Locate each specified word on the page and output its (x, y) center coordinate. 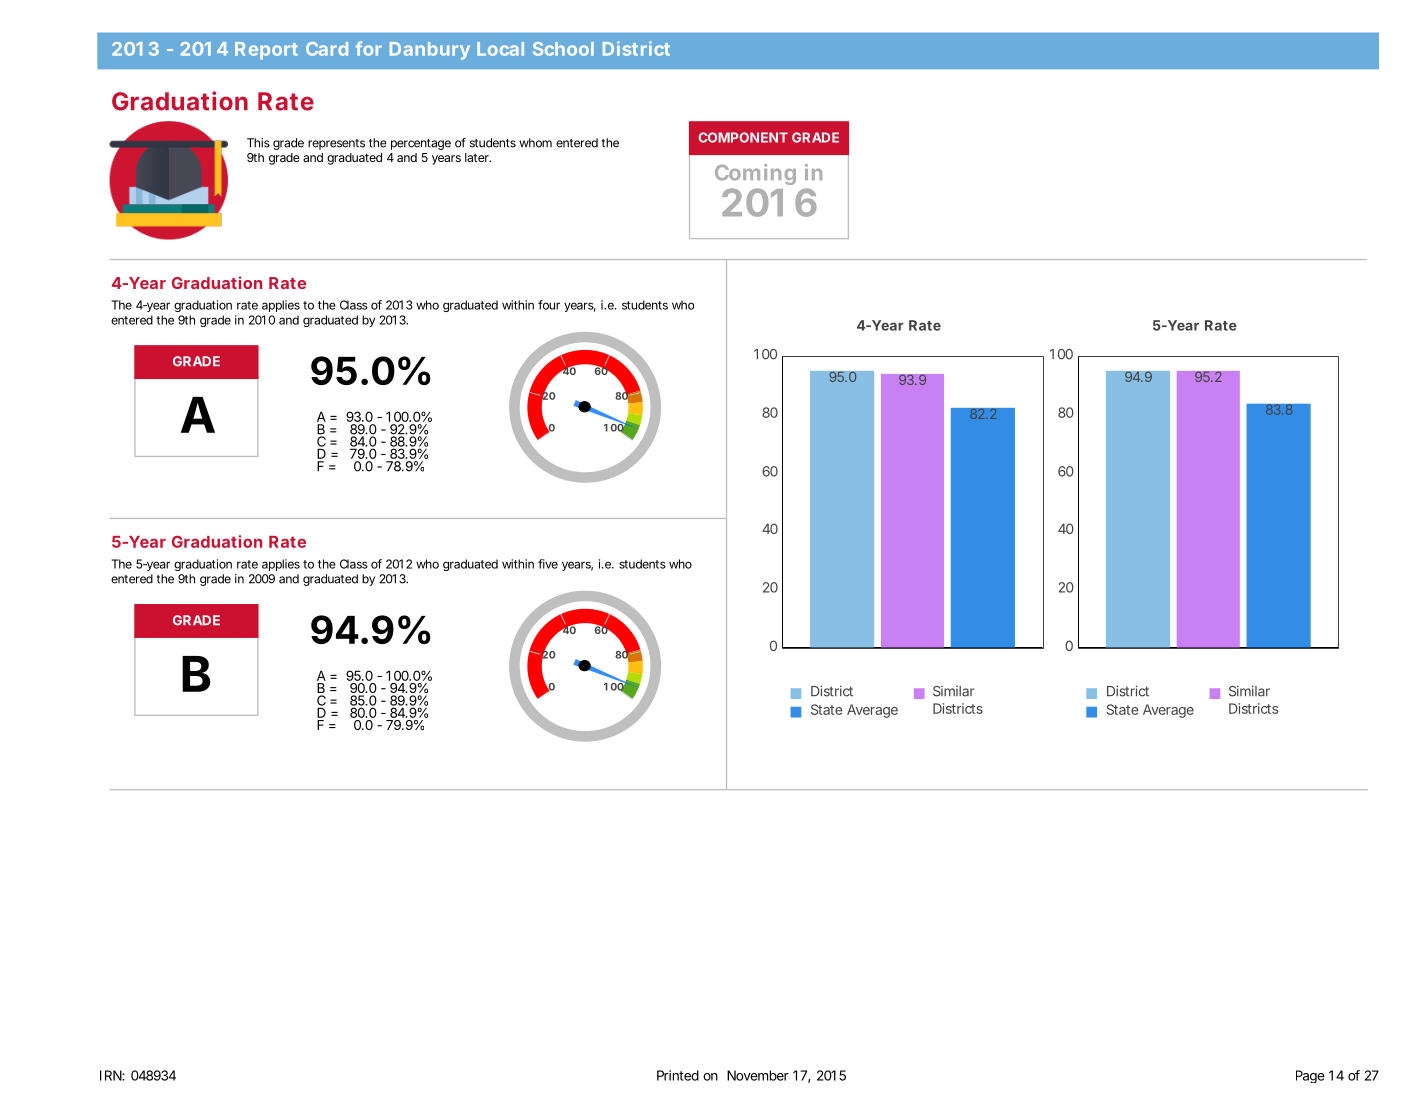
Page (1310, 1076)
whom (535, 143)
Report (266, 51)
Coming (755, 174)
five (548, 564)
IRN (112, 1075)
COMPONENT (743, 137)
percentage (421, 144)
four (549, 305)
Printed (678, 1075)
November (758, 1075)
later (478, 157)
